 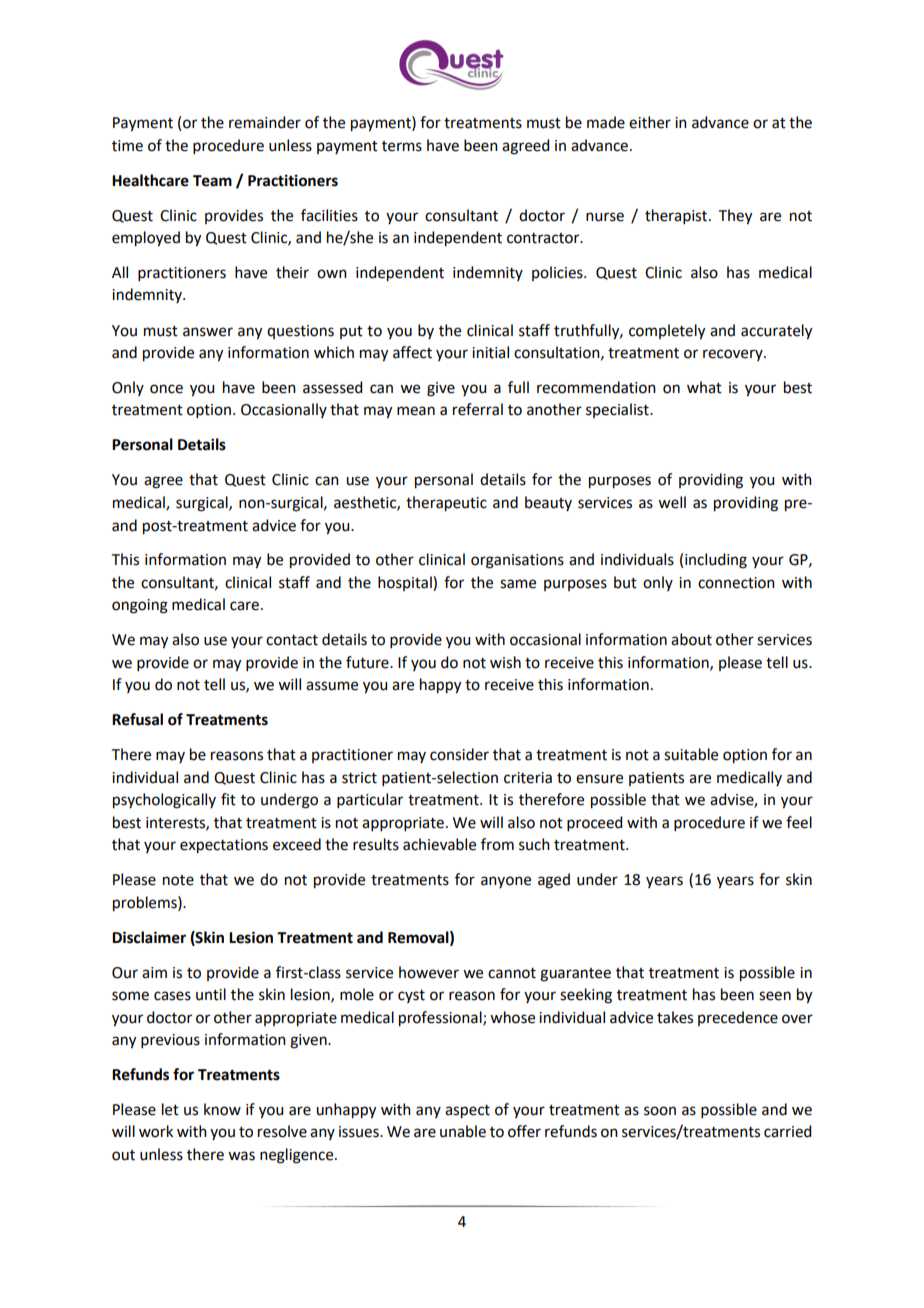 I want to click on wish, so click(x=505, y=662).
